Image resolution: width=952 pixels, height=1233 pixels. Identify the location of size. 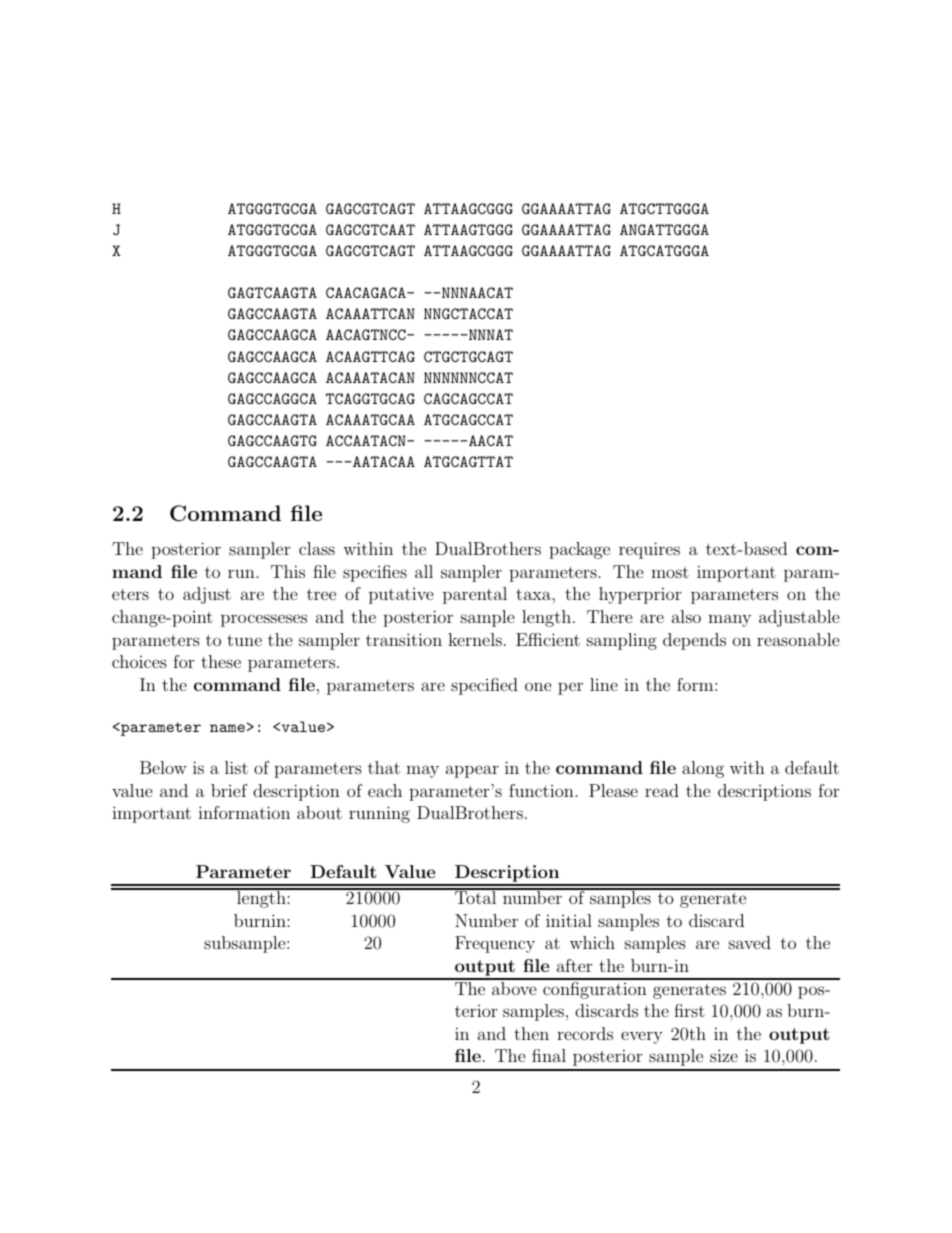
(724, 1055).
